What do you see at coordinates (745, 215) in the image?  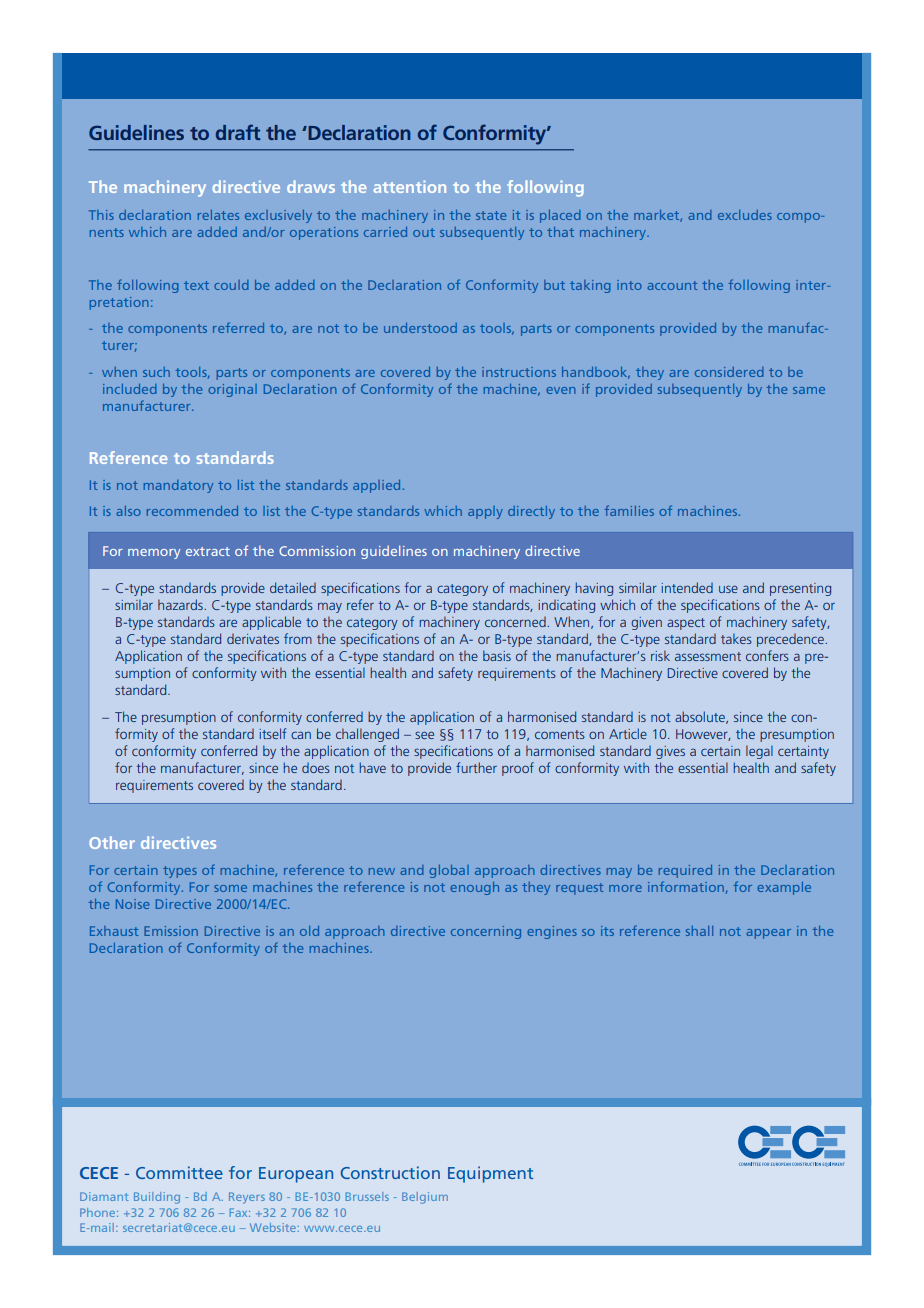 I see `excludes` at bounding box center [745, 215].
